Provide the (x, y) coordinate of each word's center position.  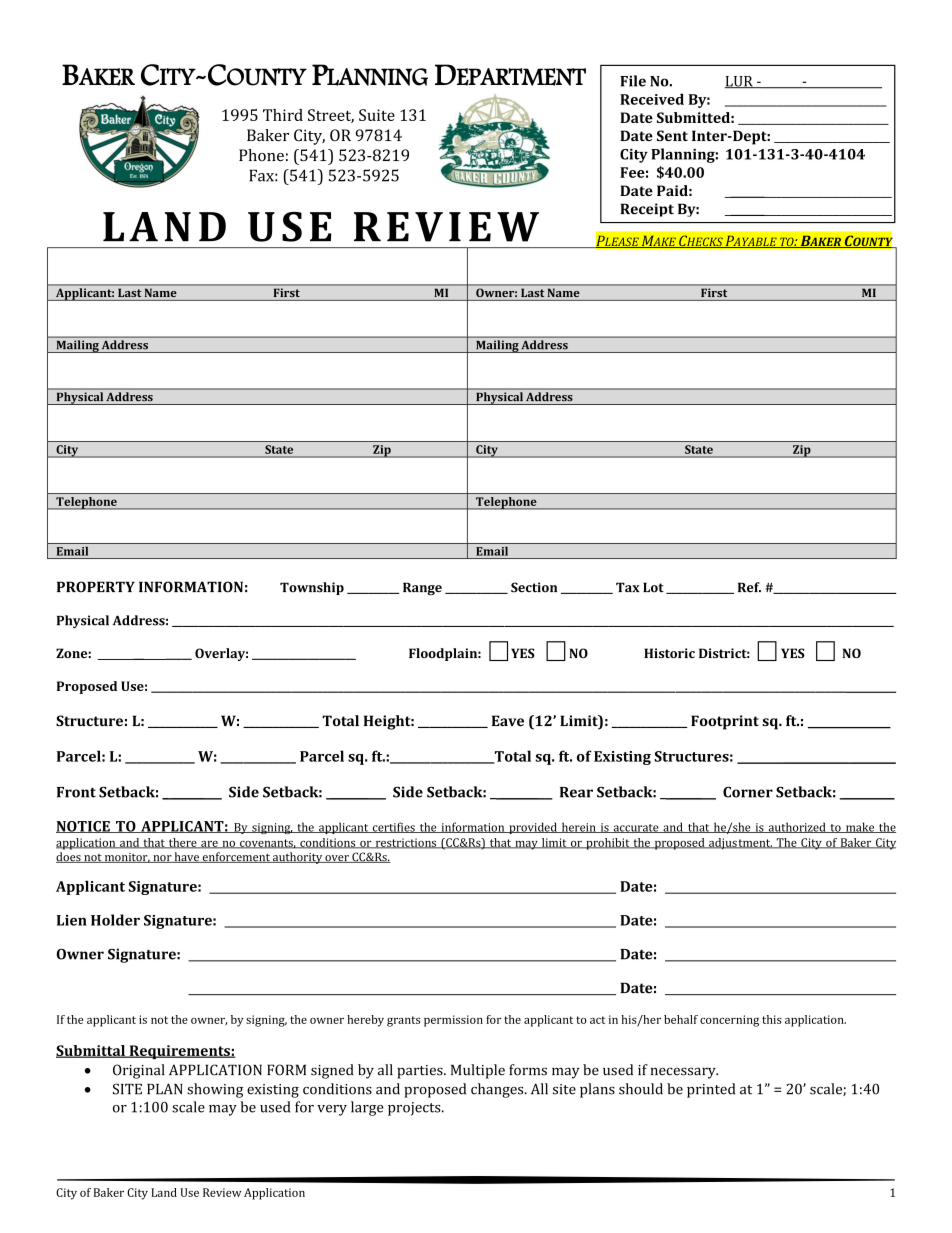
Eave (508, 720)
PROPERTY (96, 587)
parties (421, 1072)
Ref (749, 587)
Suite (377, 115)
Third (283, 115)
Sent (672, 135)
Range (422, 588)
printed (711, 1090)
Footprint (725, 722)
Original (139, 1071)
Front (76, 792)
